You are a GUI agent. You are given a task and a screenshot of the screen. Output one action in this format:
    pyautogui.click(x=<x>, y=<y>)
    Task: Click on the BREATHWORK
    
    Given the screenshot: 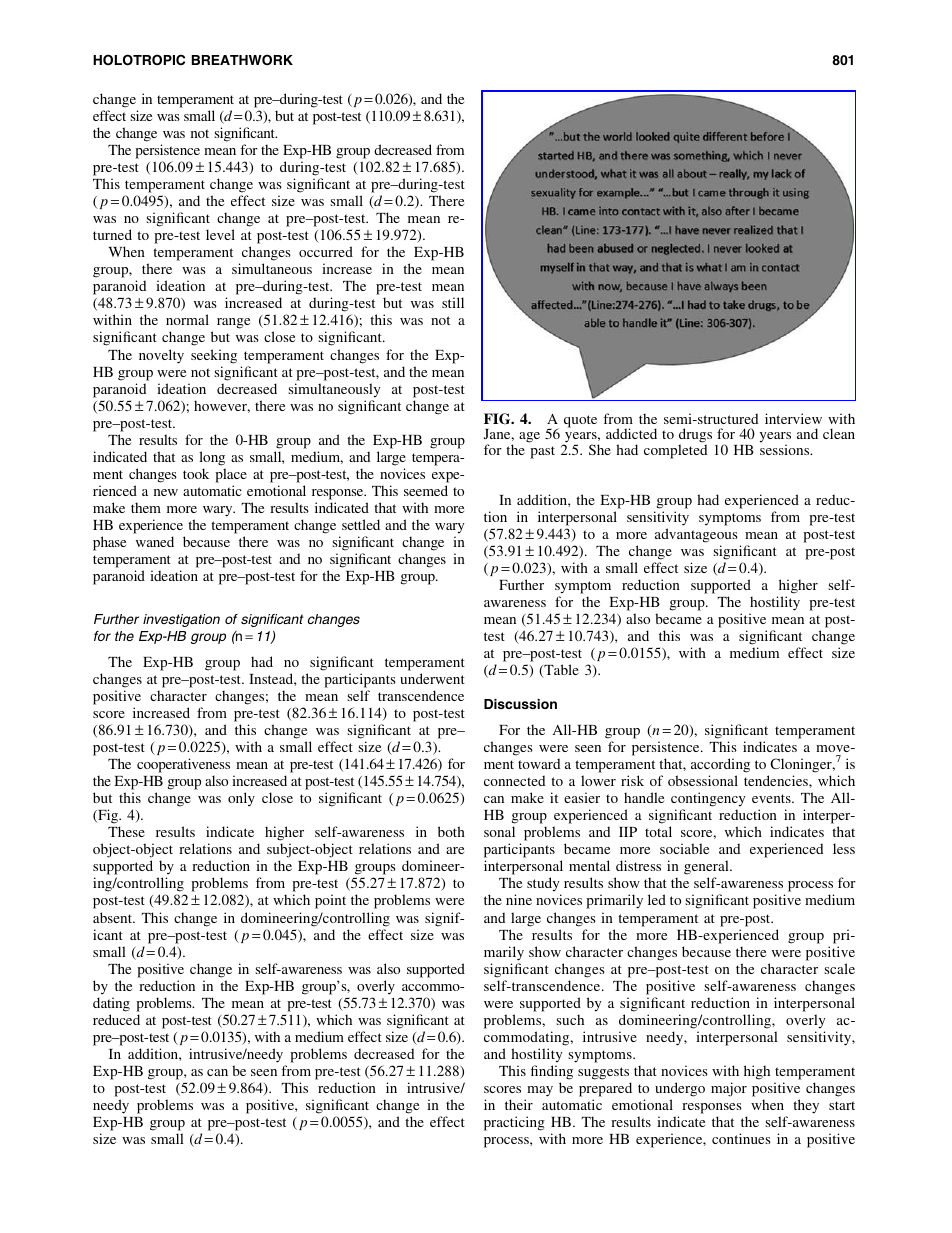 What is the action you would take?
    pyautogui.click(x=242, y=60)
